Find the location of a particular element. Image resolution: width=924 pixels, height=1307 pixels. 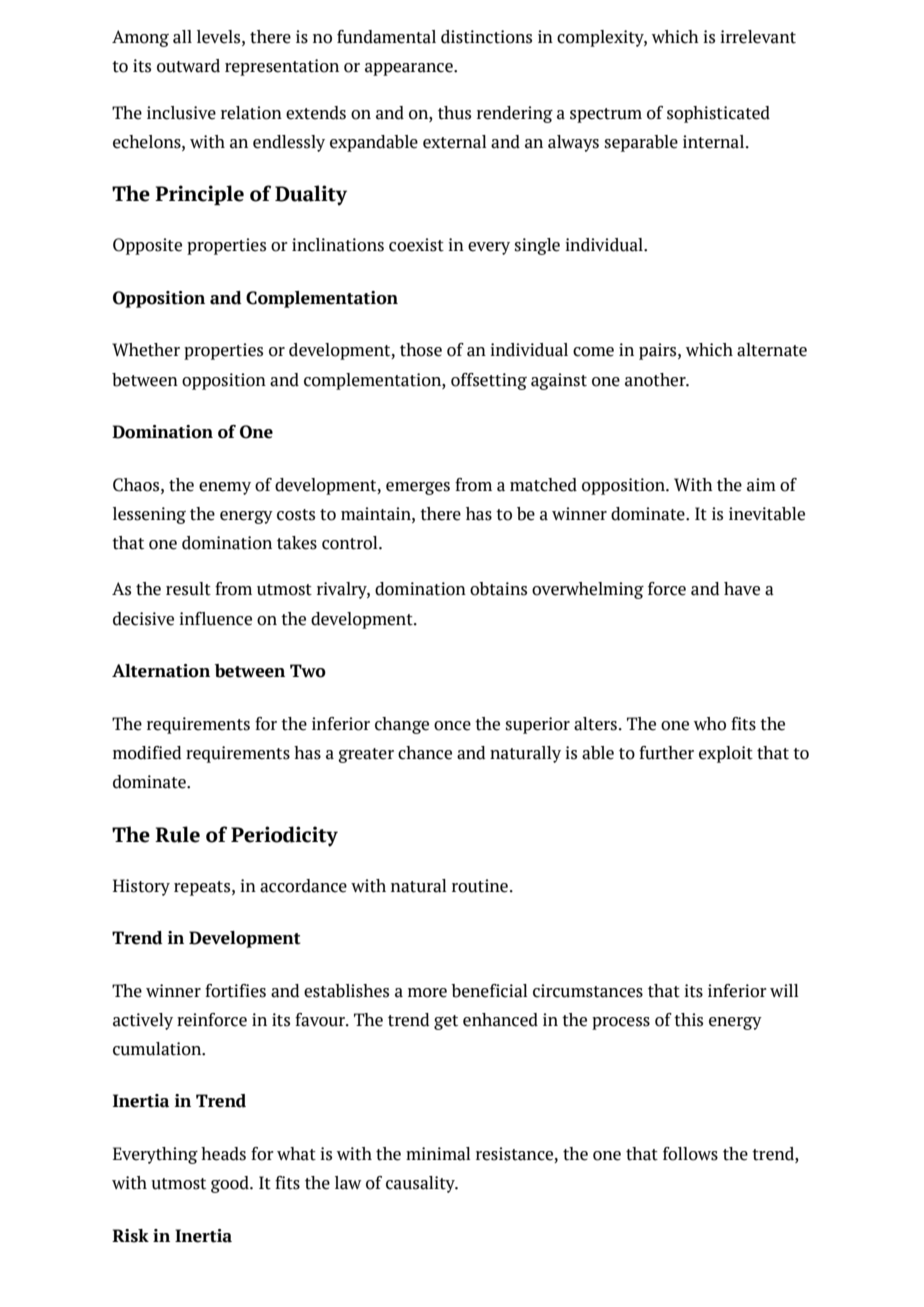

influence is located at coordinates (215, 619).
